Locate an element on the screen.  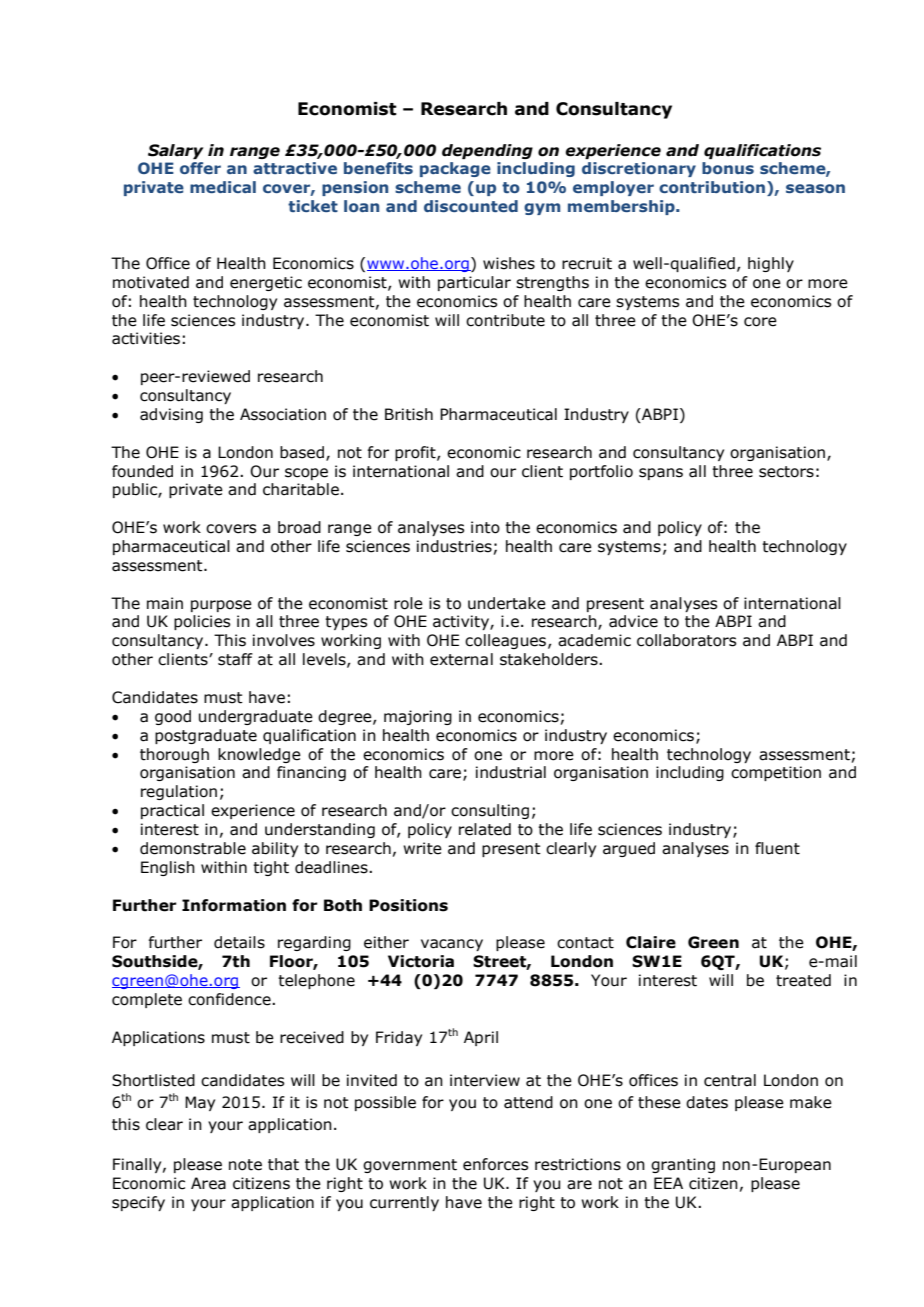
related is located at coordinates (485, 829).
